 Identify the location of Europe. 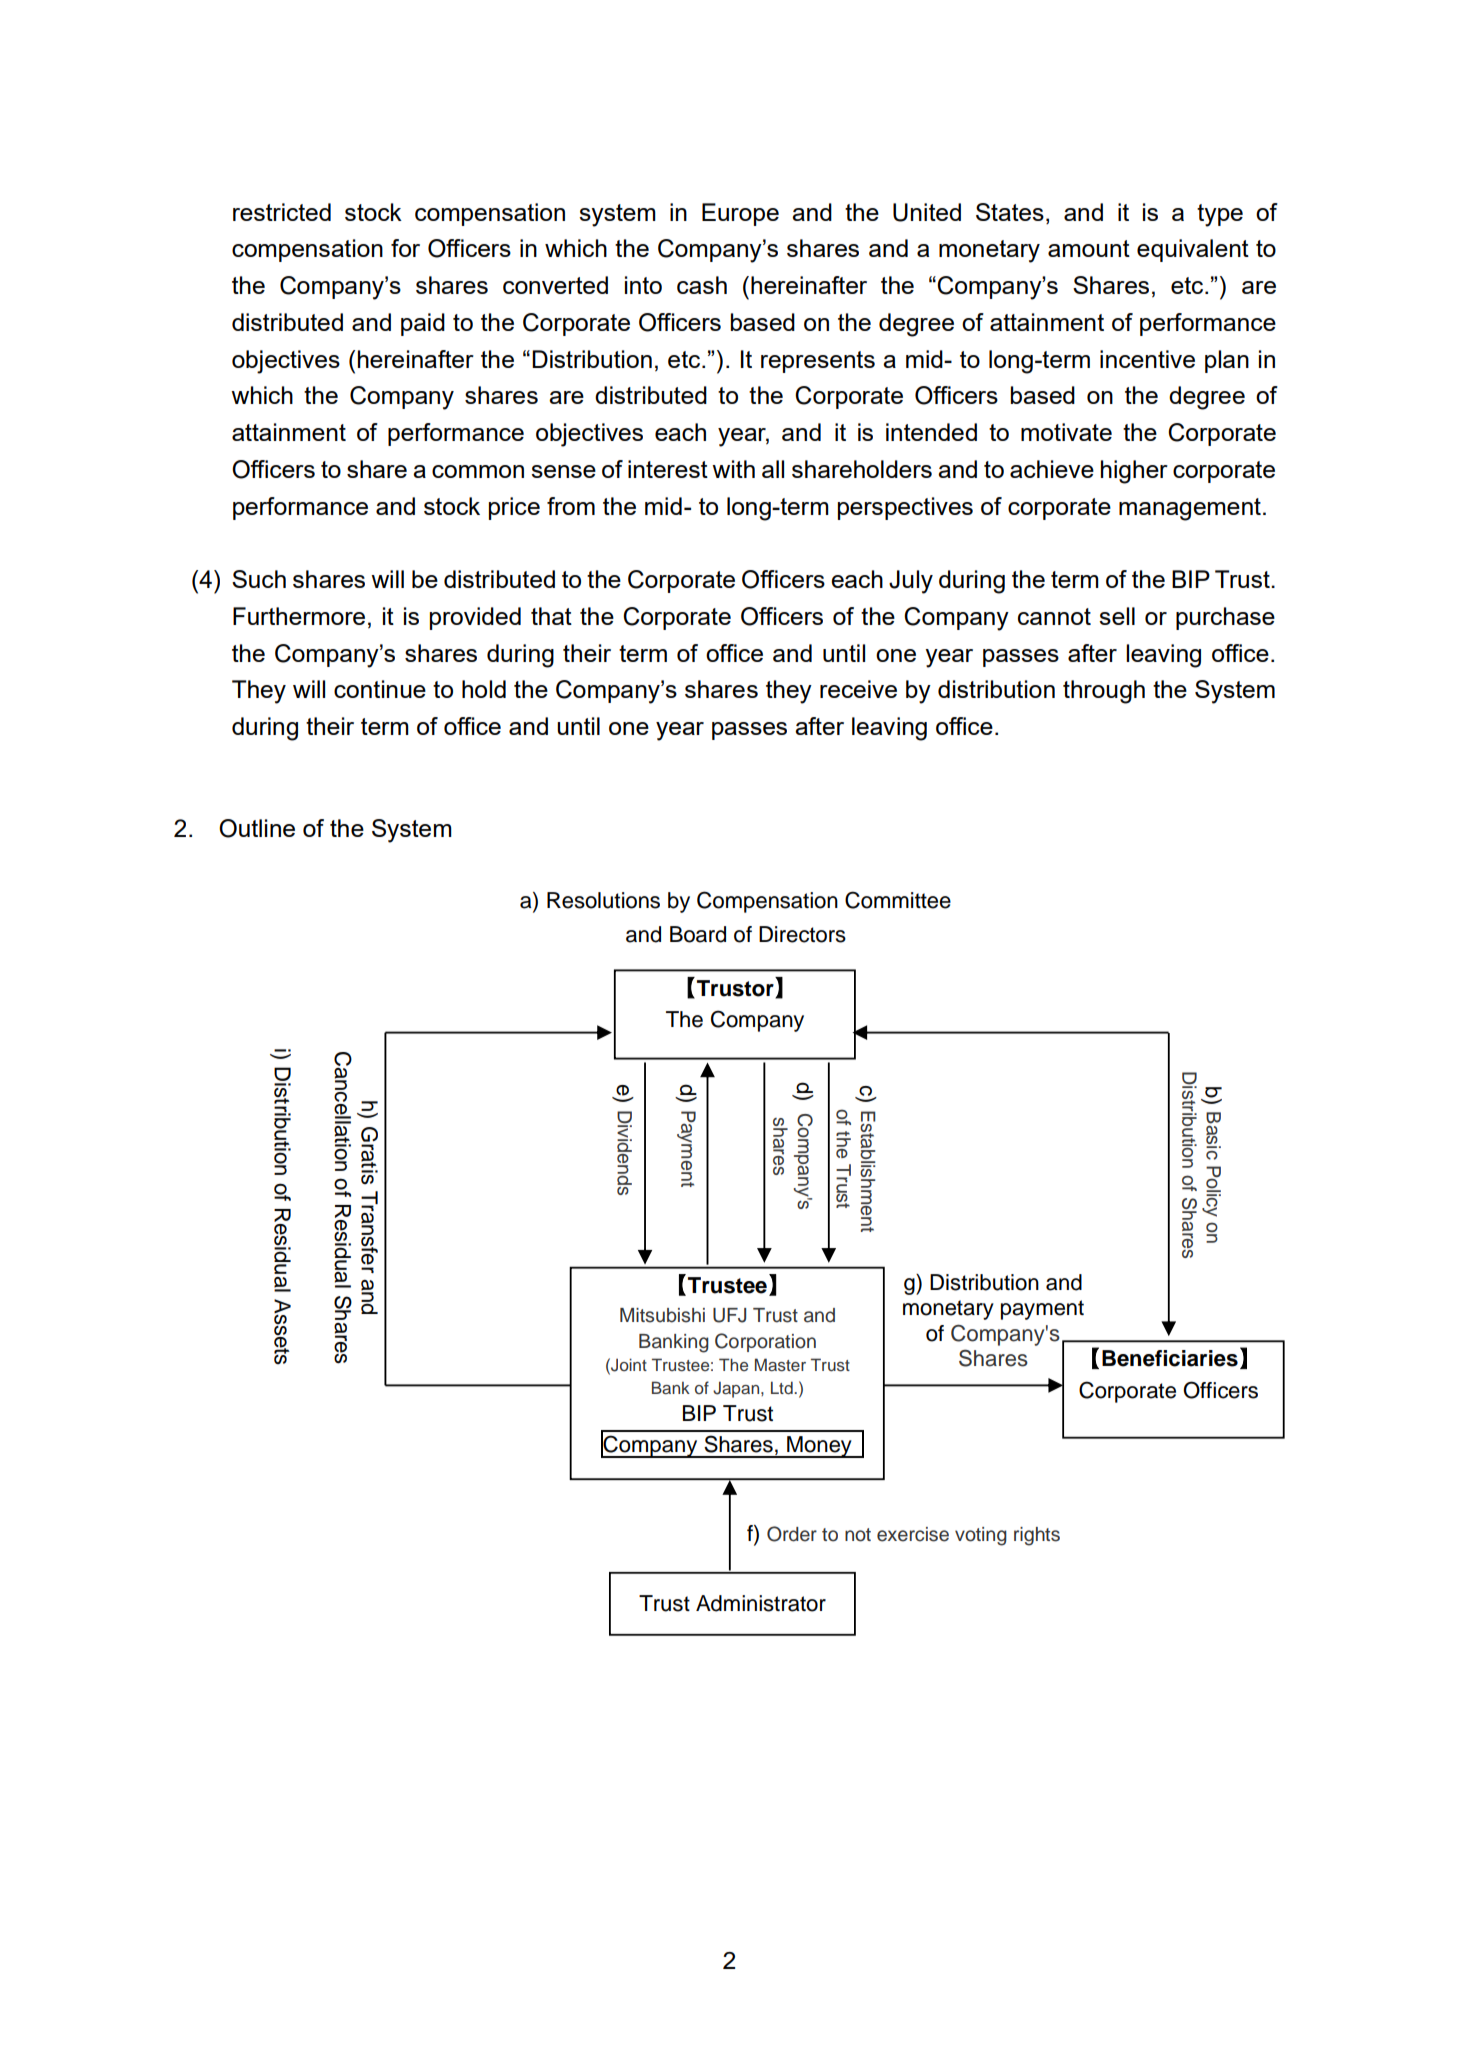
(740, 214).
